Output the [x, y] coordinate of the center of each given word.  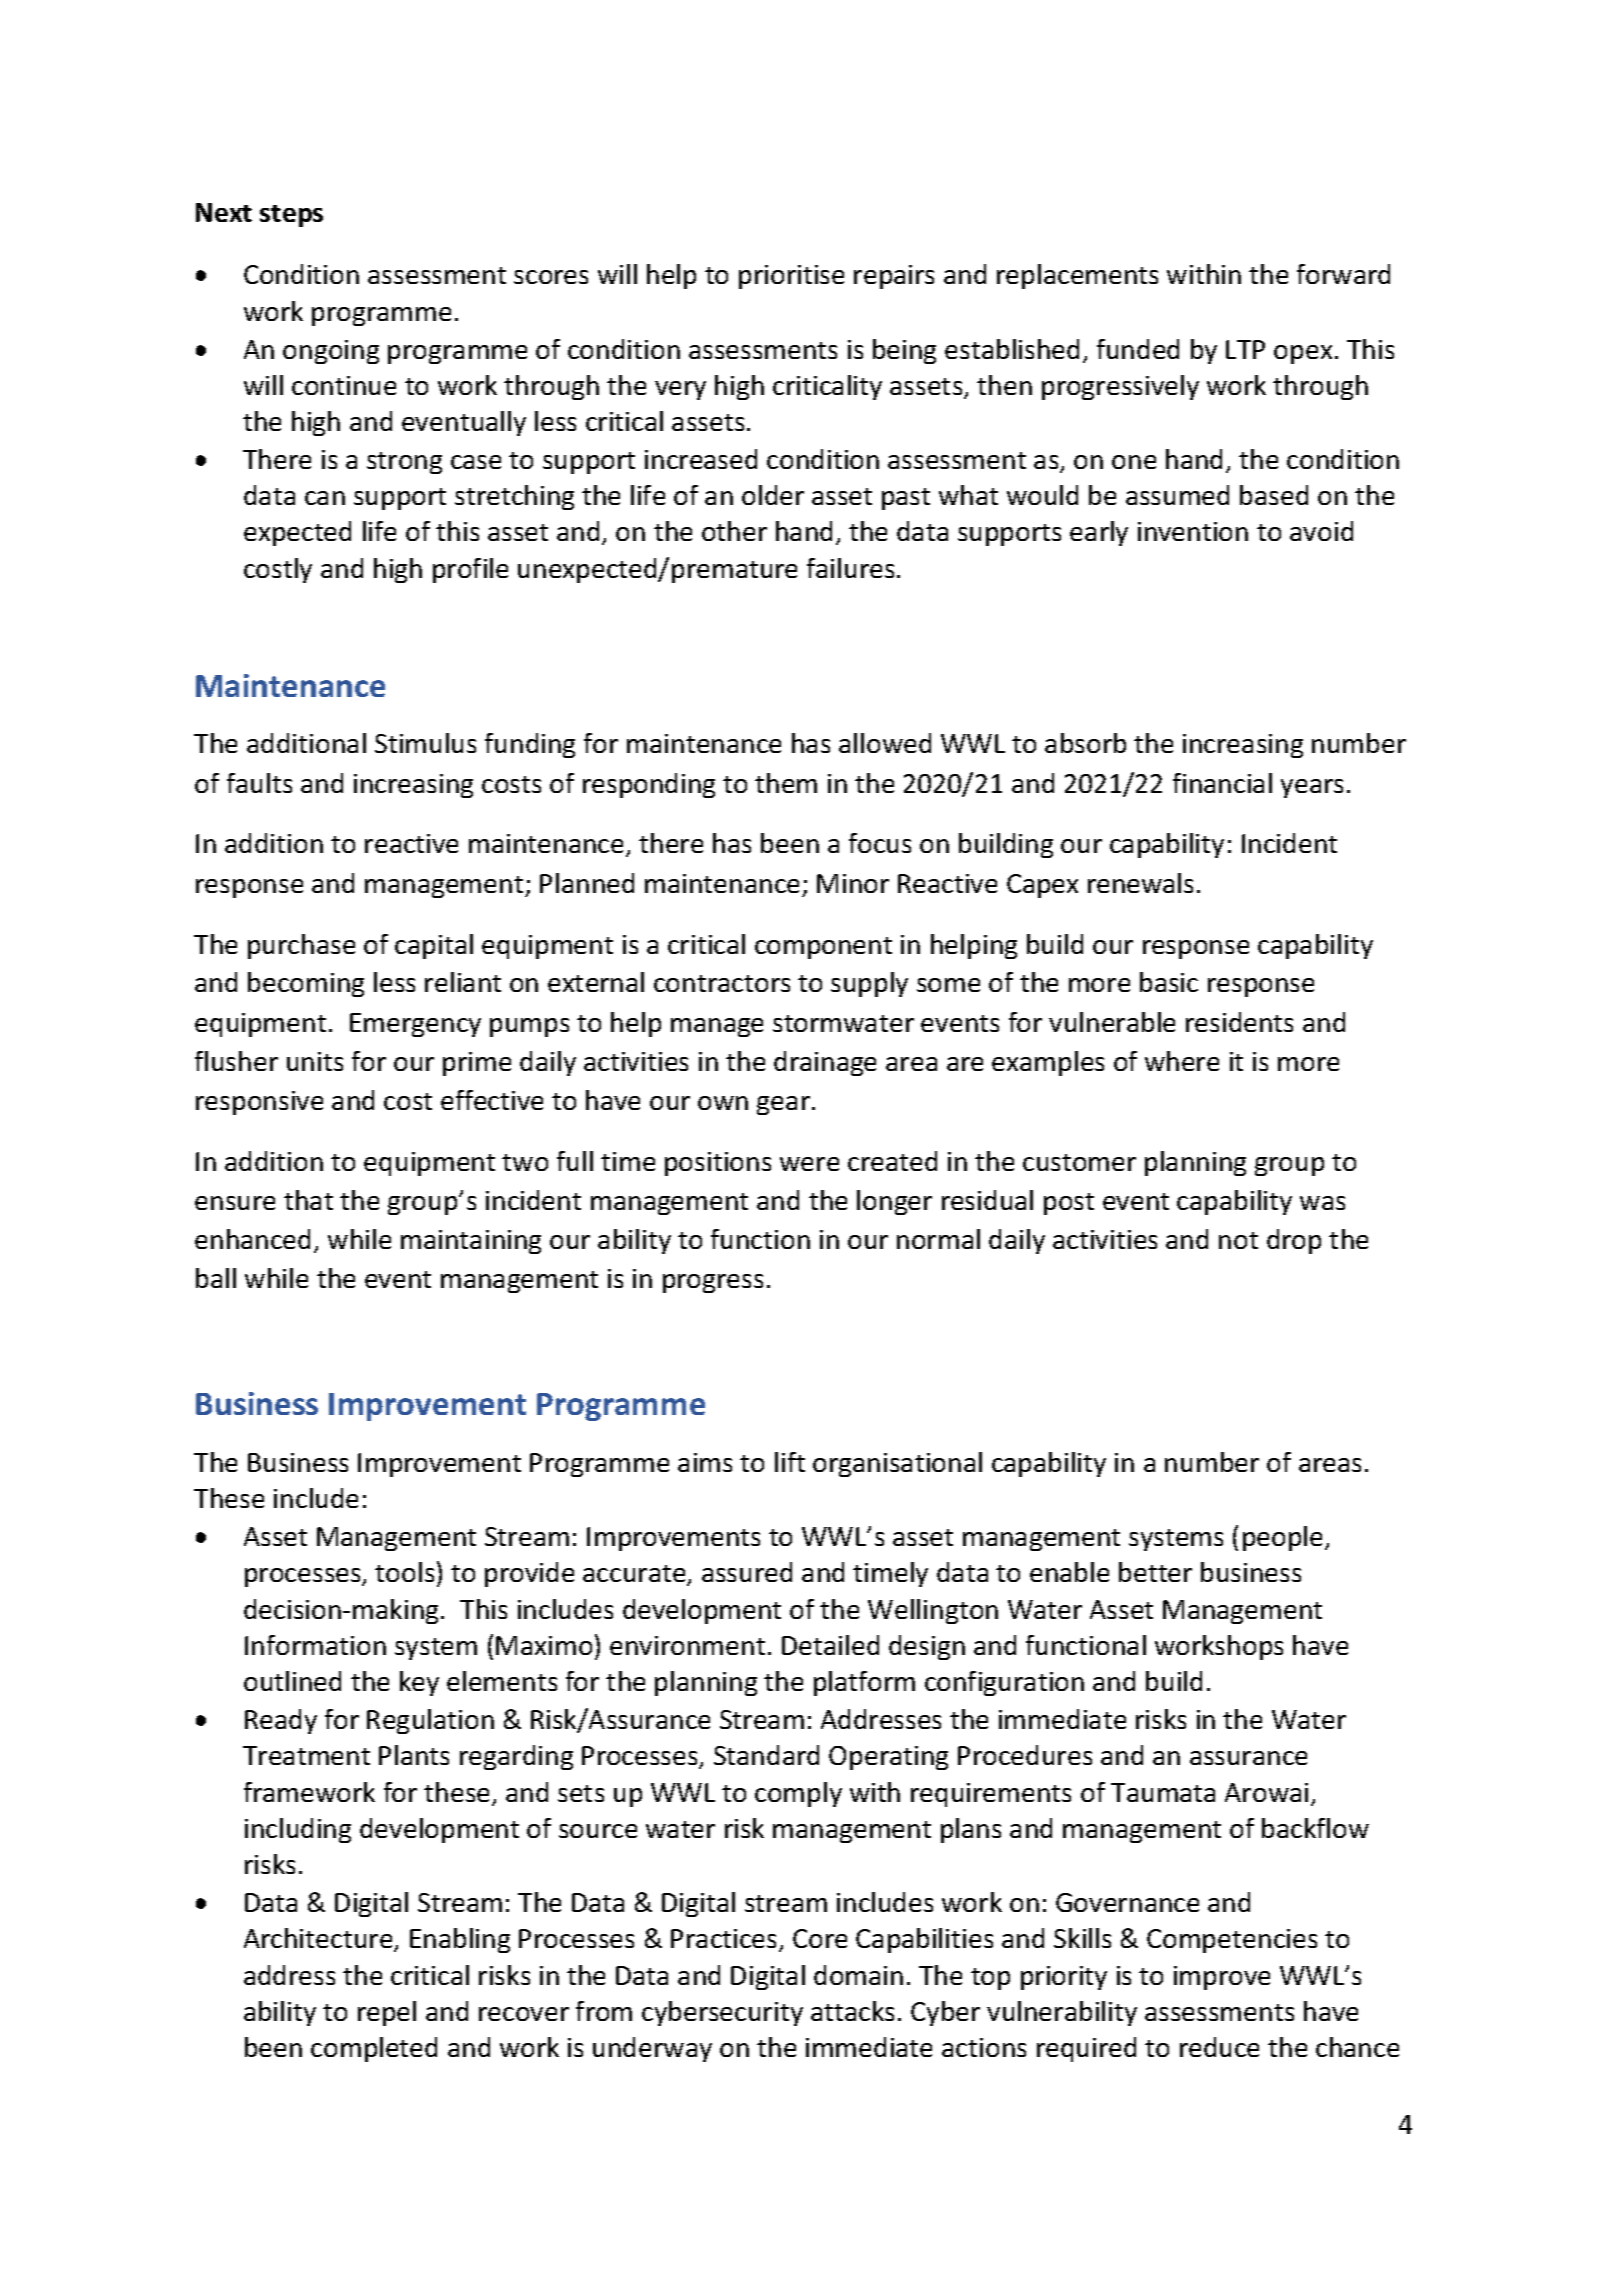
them [786, 783]
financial [1222, 783]
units [315, 1061]
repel [387, 2013]
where [1182, 1061]
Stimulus [425, 743]
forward [1343, 274]
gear [783, 1105]
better [1155, 1572]
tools [404, 1572]
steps [291, 216]
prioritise [791, 277]
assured [747, 1572]
